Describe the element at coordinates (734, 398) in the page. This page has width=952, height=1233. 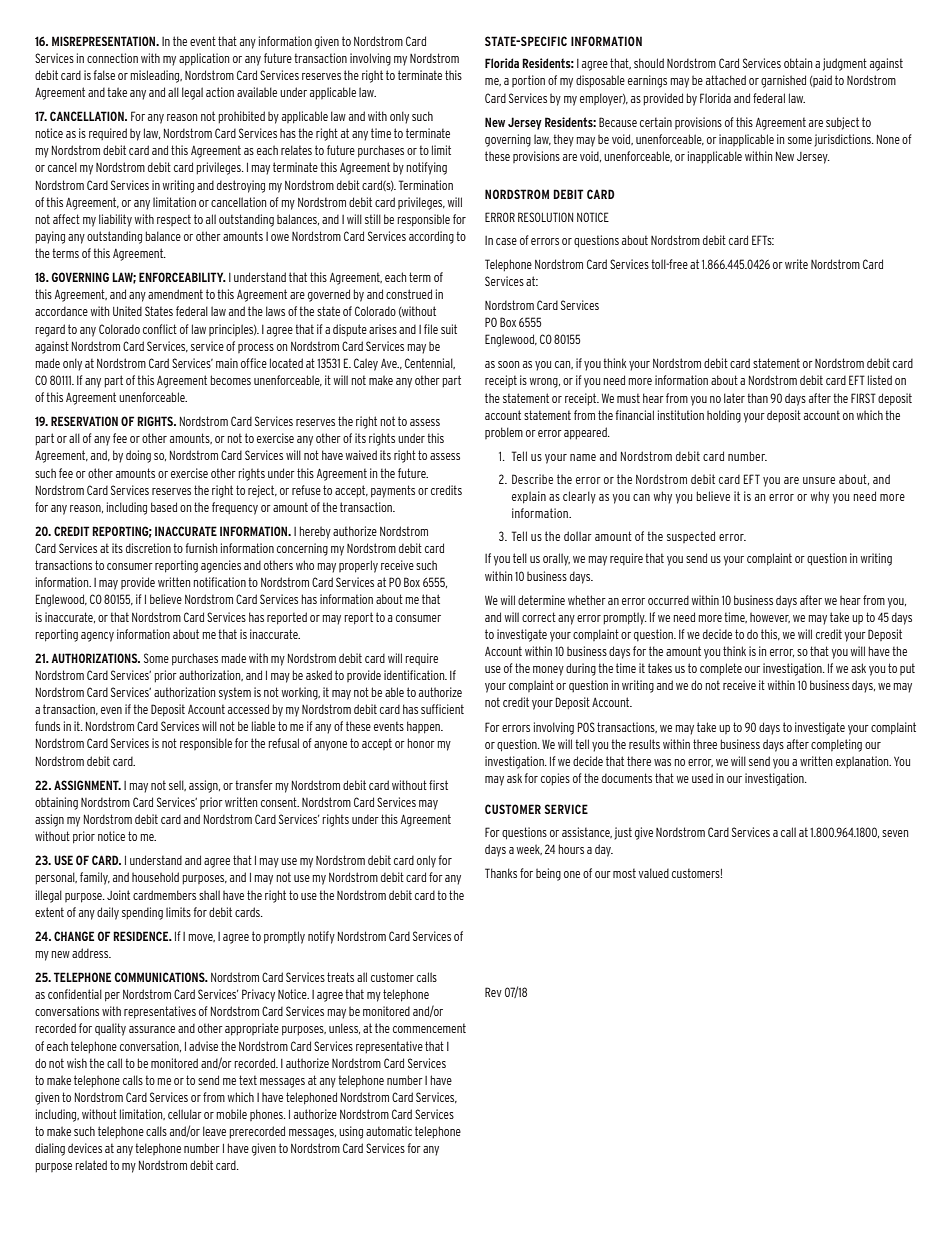
I see `later` at that location.
